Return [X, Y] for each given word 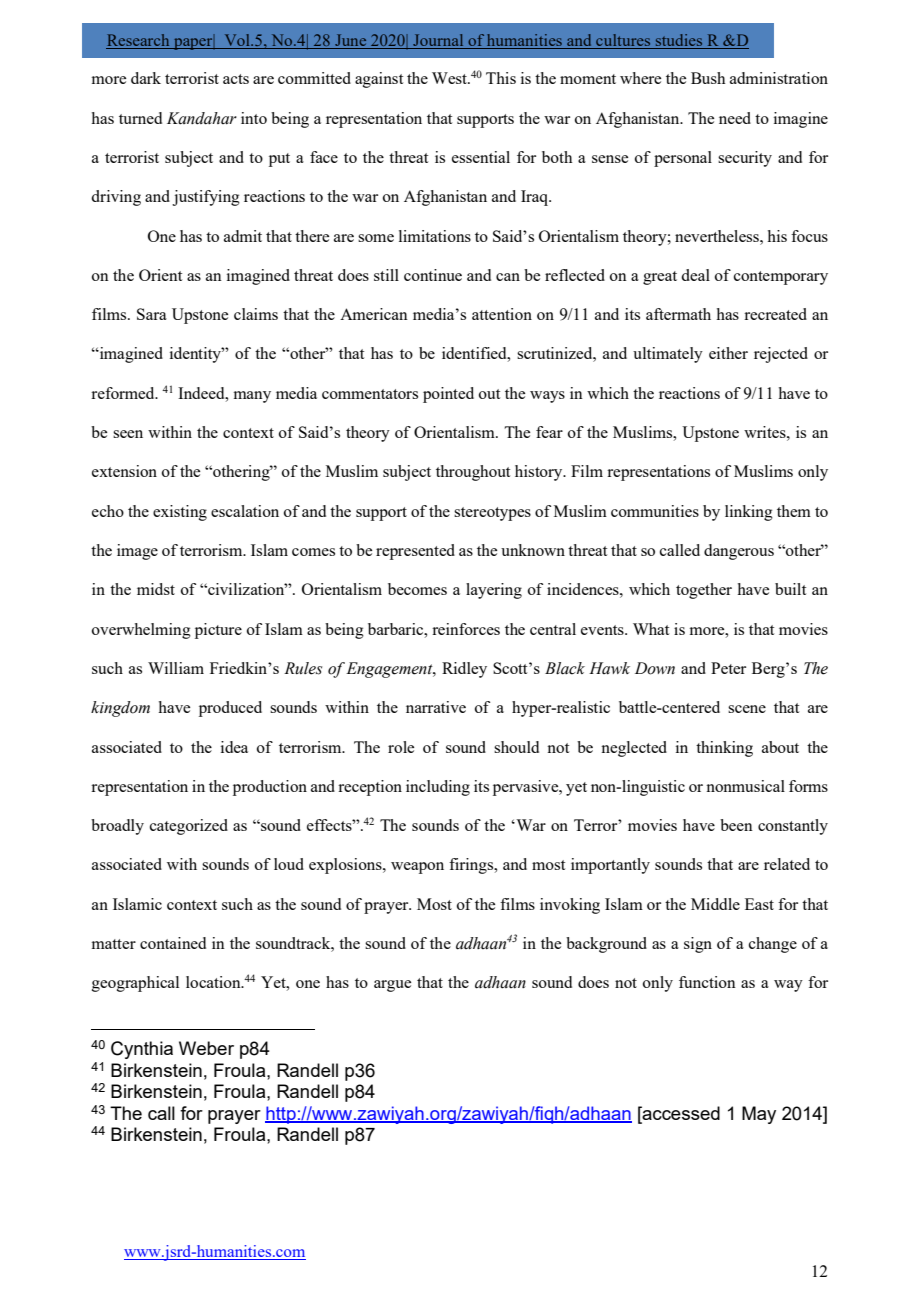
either [728, 353]
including [438, 788]
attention [502, 314]
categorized [189, 827]
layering [494, 591]
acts [236, 79]
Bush [708, 78]
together [704, 591]
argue [392, 986]
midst [156, 589]
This [501, 78]
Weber [206, 1048]
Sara [152, 314]
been [736, 825]
